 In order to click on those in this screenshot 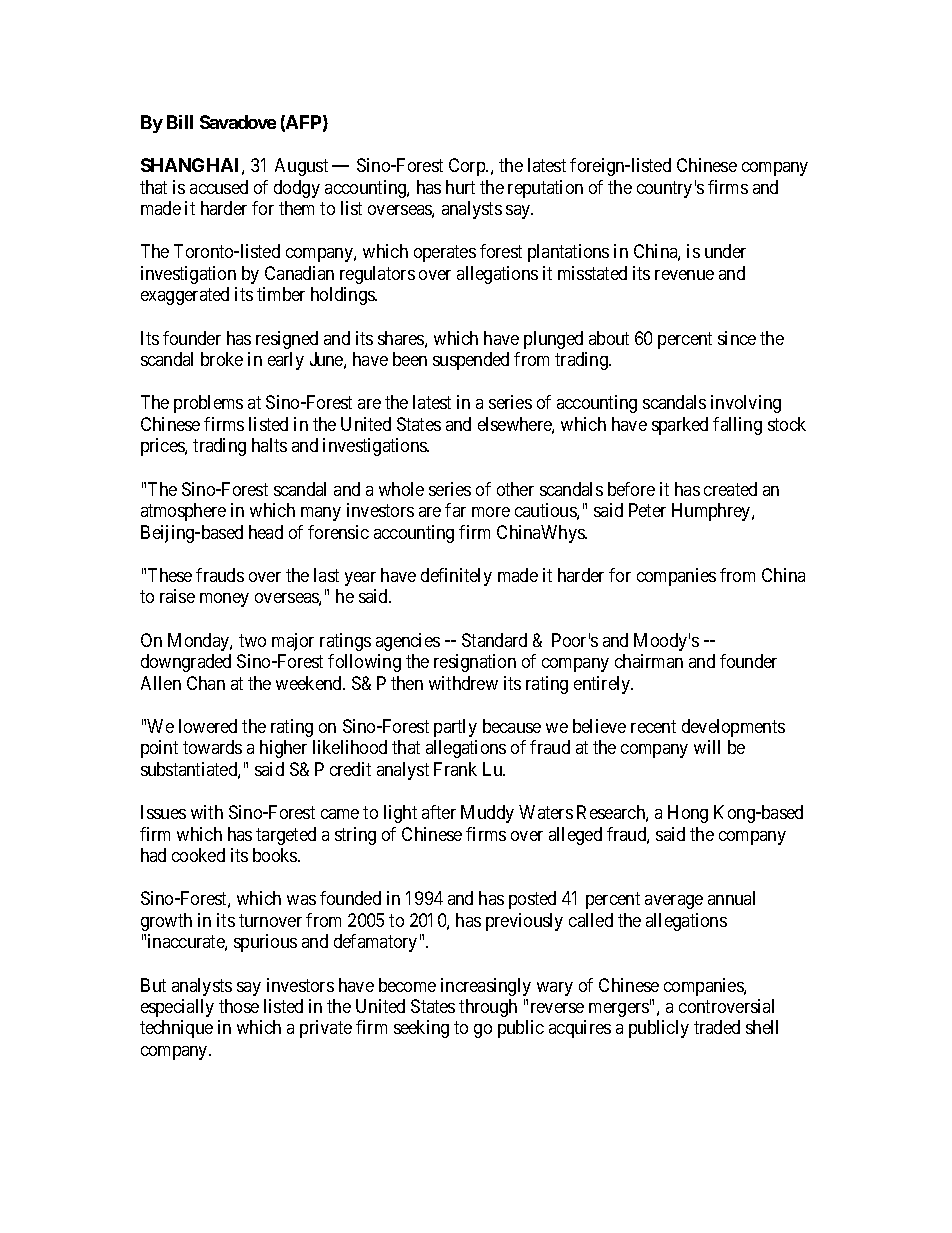, I will do `click(239, 1006)`.
